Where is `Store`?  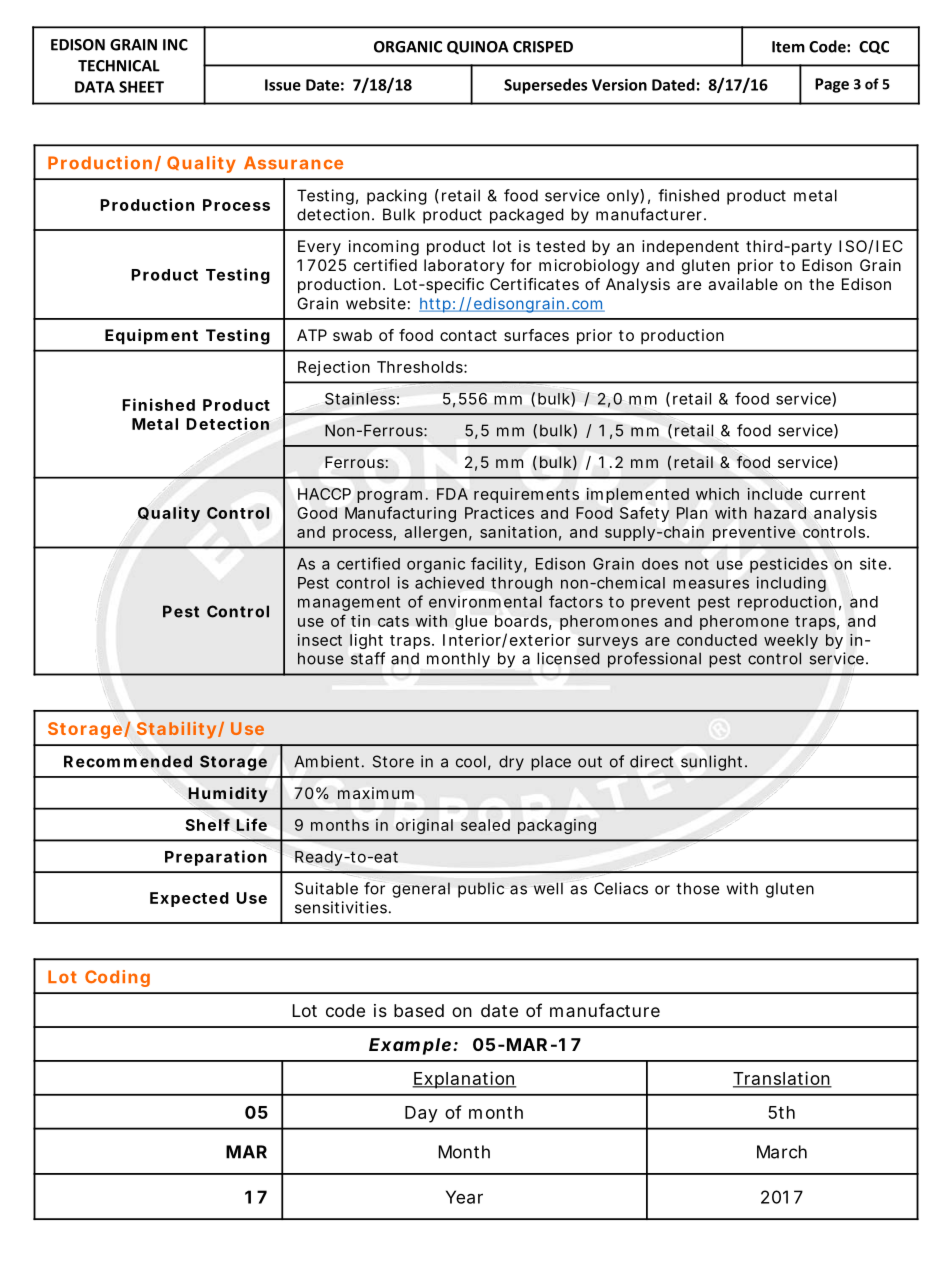 Store is located at coordinates (393, 761).
